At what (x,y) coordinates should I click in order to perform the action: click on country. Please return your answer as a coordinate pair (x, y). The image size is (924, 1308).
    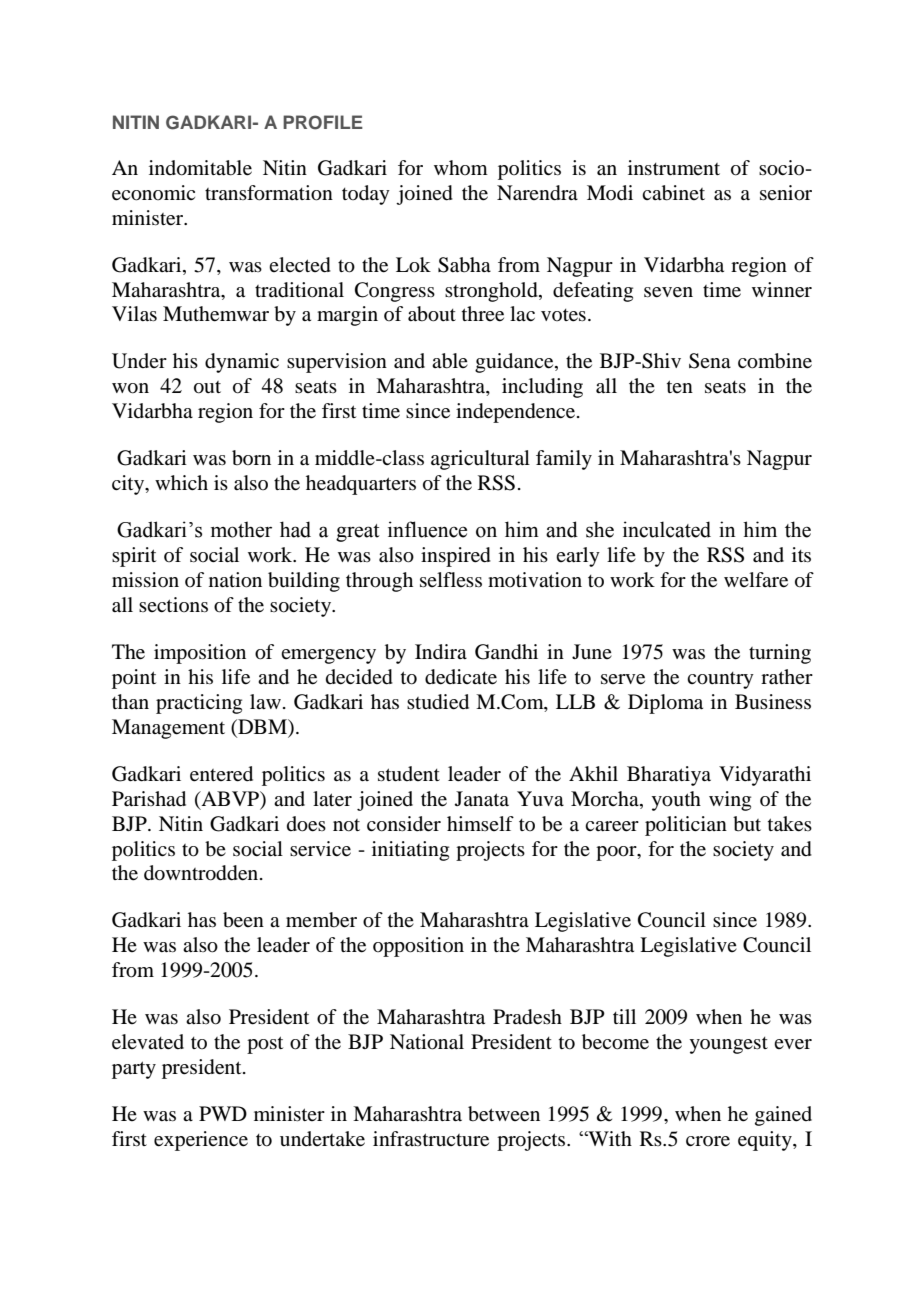
    Looking at the image, I should click on (720, 680).
